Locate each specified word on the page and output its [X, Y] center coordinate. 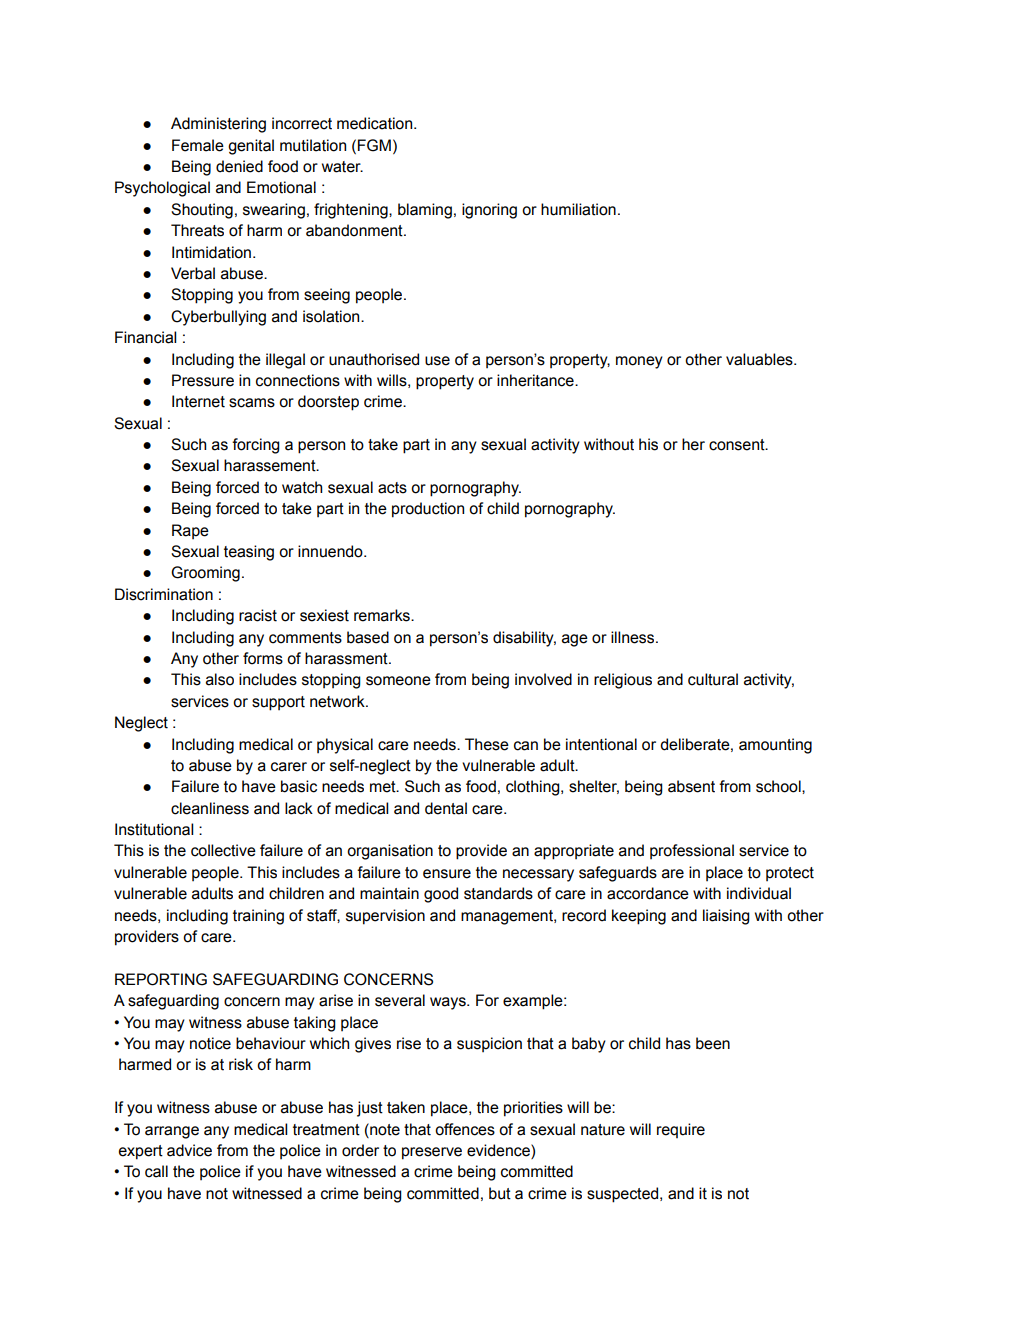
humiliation [578, 209]
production [428, 510]
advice [189, 1150]
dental [446, 808]
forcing [256, 446]
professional [692, 851]
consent [738, 445]
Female [198, 145]
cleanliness [210, 808]
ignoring [489, 211]
